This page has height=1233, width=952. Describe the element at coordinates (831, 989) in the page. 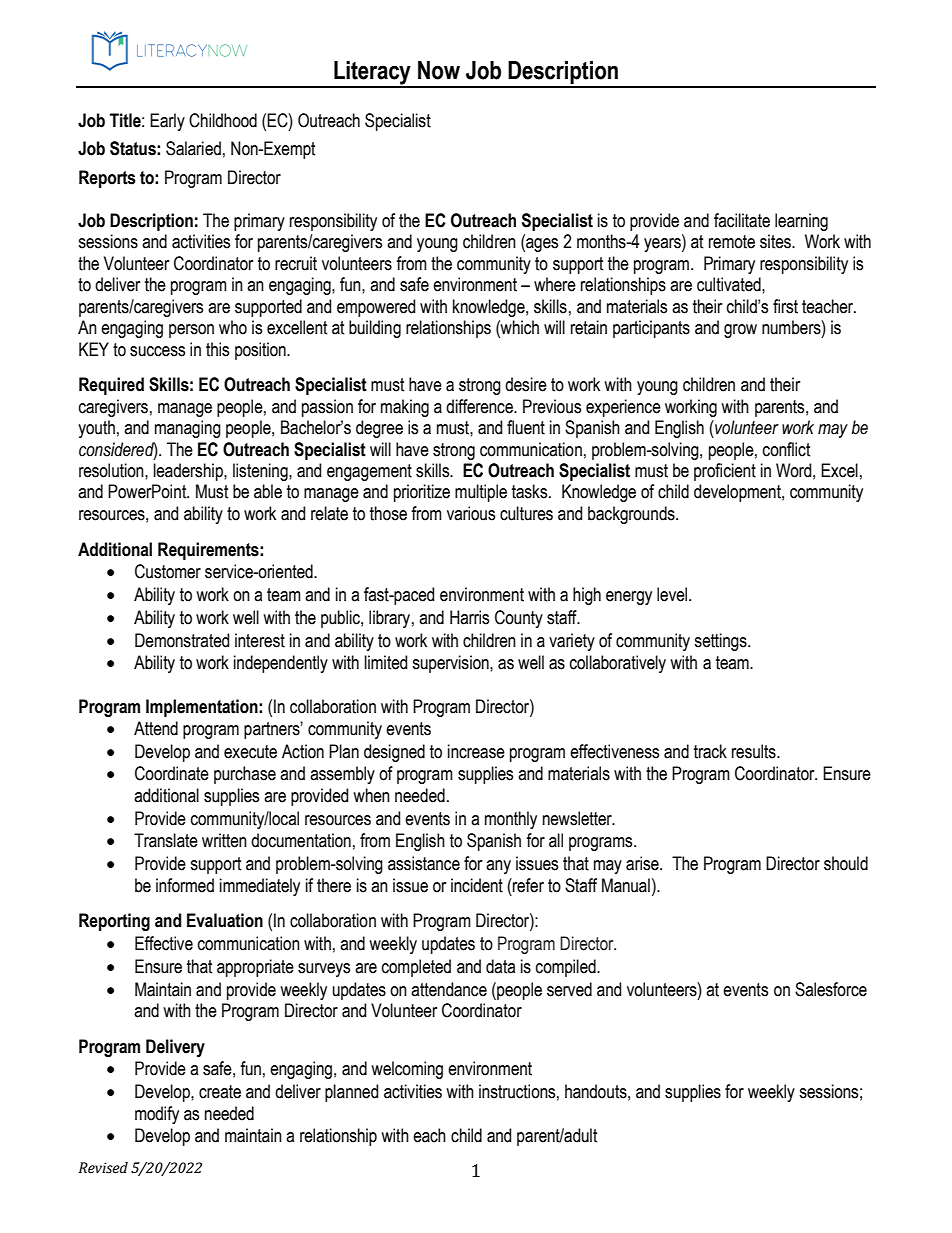

I see `Salesforce` at that location.
